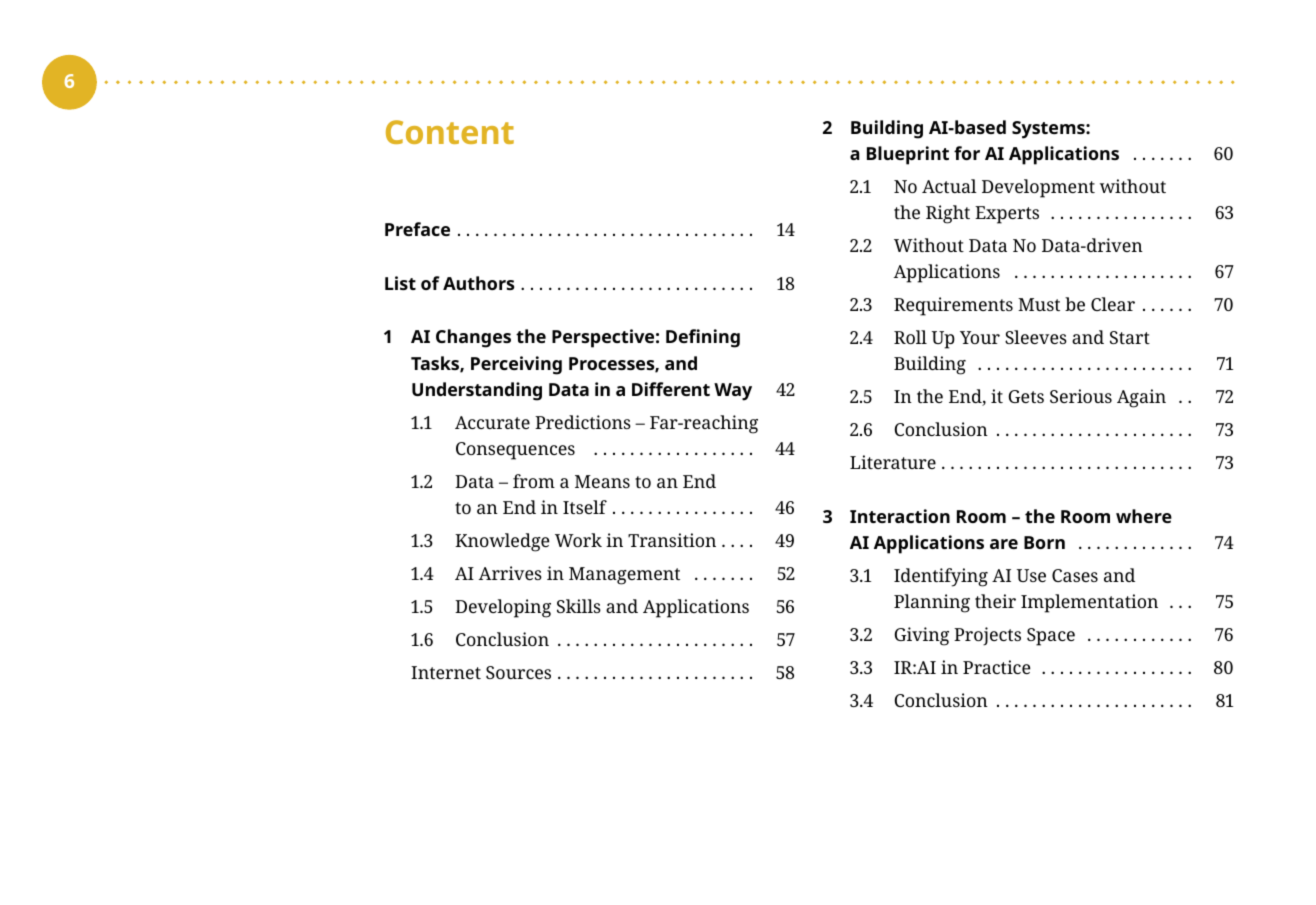 This screenshot has width=1316, height=905. Describe the element at coordinates (518, 672) in the screenshot. I see `Sources` at that location.
